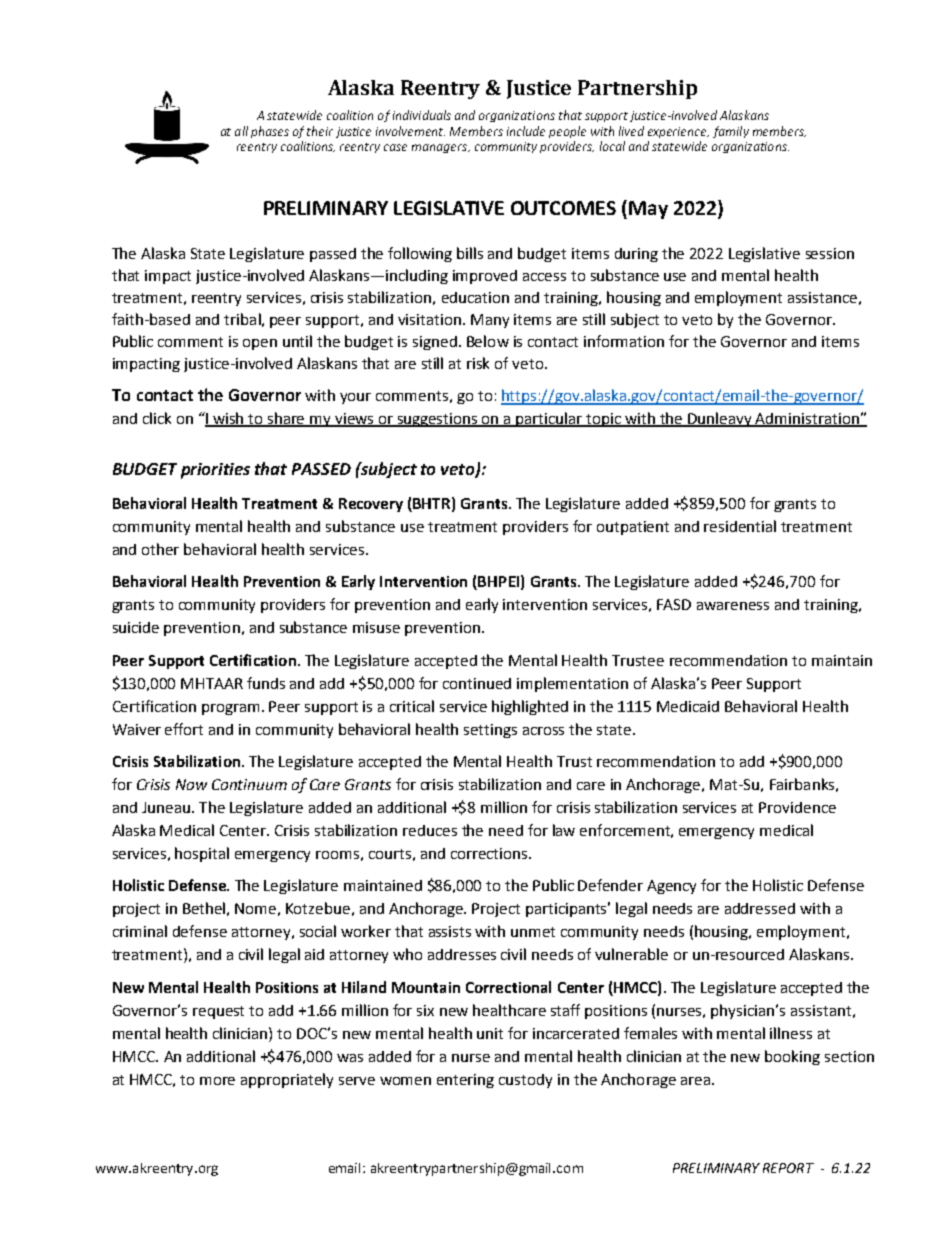 This image has width=952, height=1233. Describe the element at coordinates (266, 683) in the image. I see `funds` at that location.
